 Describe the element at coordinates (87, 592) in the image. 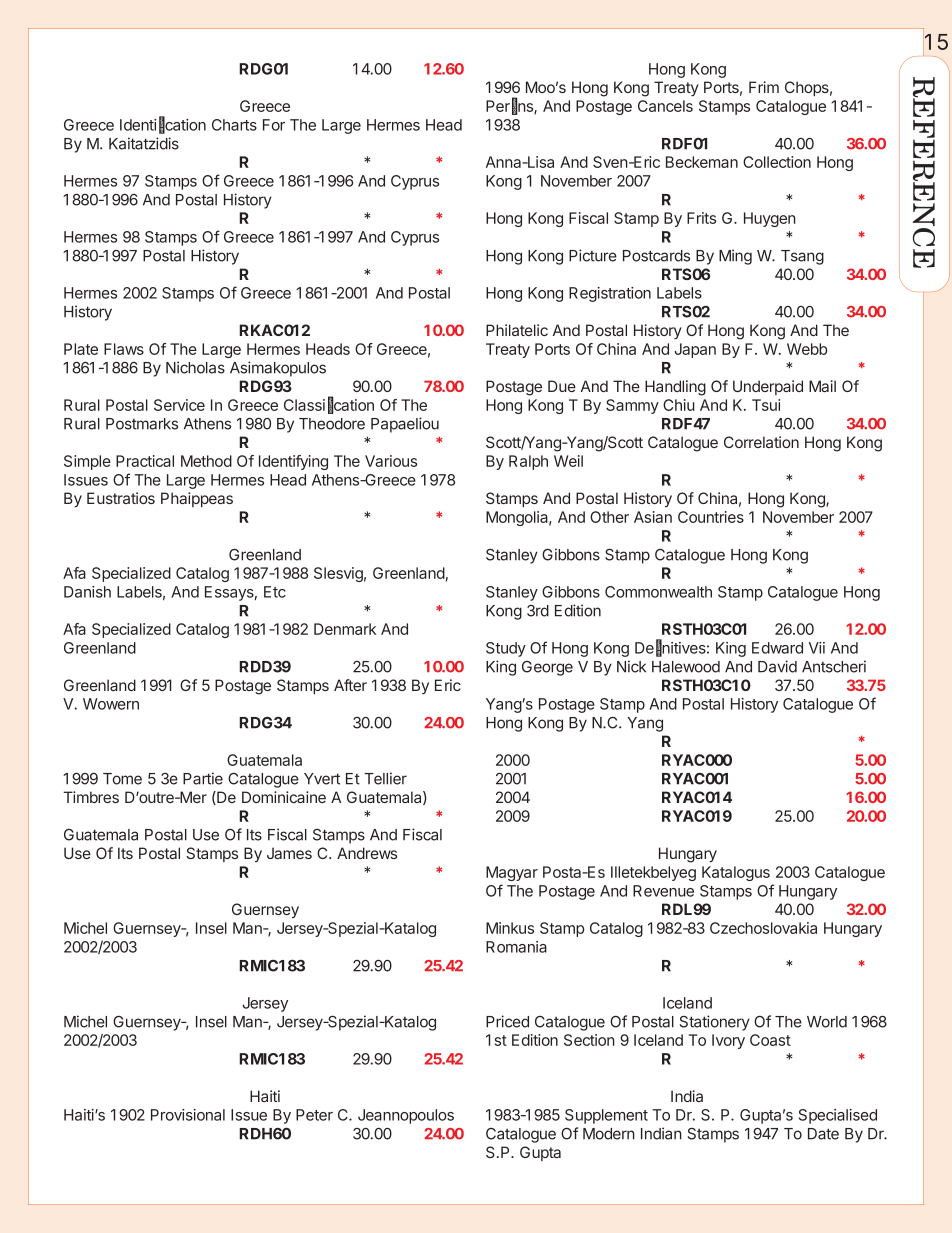

I see `Danish` at that location.
